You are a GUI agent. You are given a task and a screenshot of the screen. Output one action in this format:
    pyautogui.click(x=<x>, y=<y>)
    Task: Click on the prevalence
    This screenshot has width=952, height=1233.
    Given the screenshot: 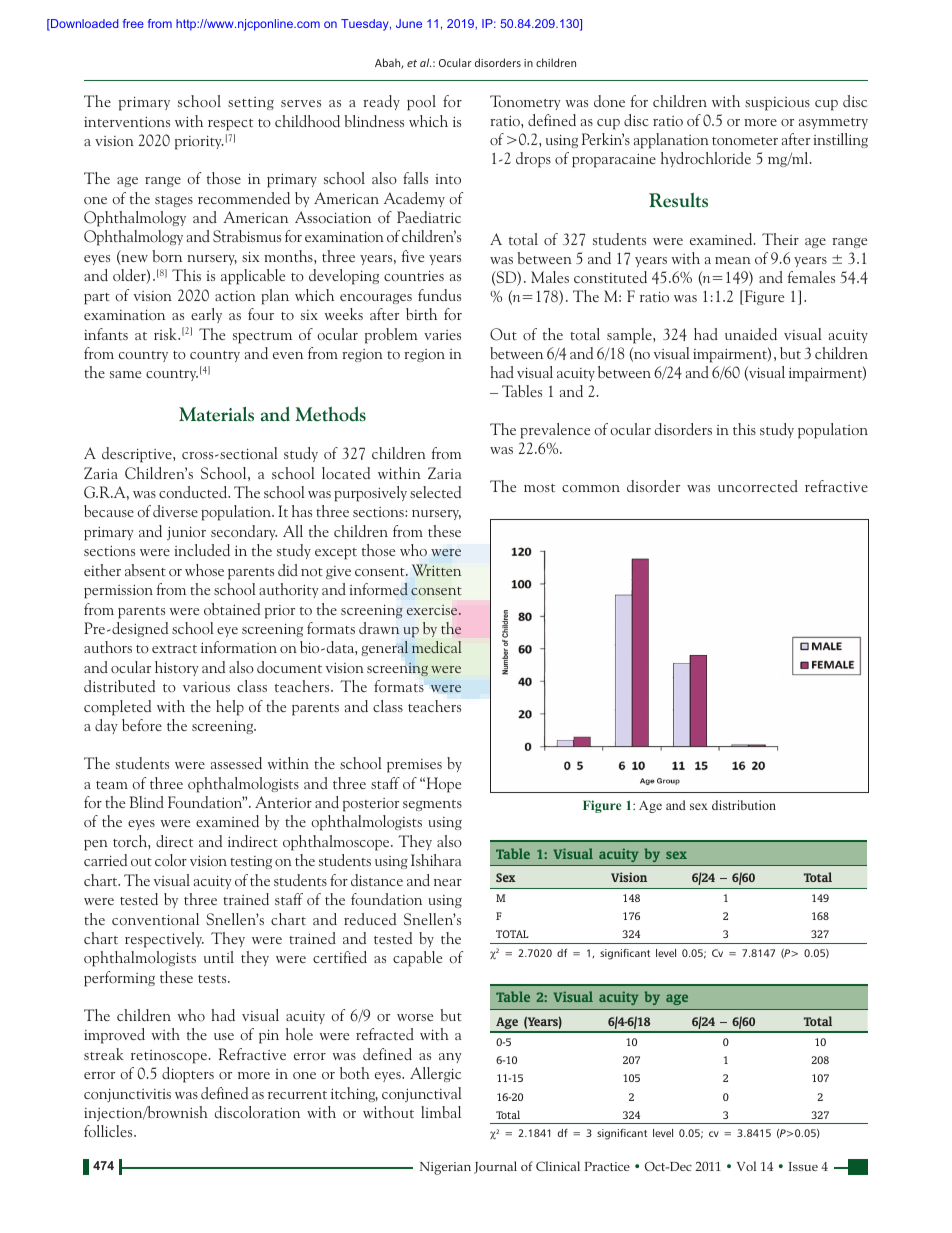 What is the action you would take?
    pyautogui.click(x=555, y=431)
